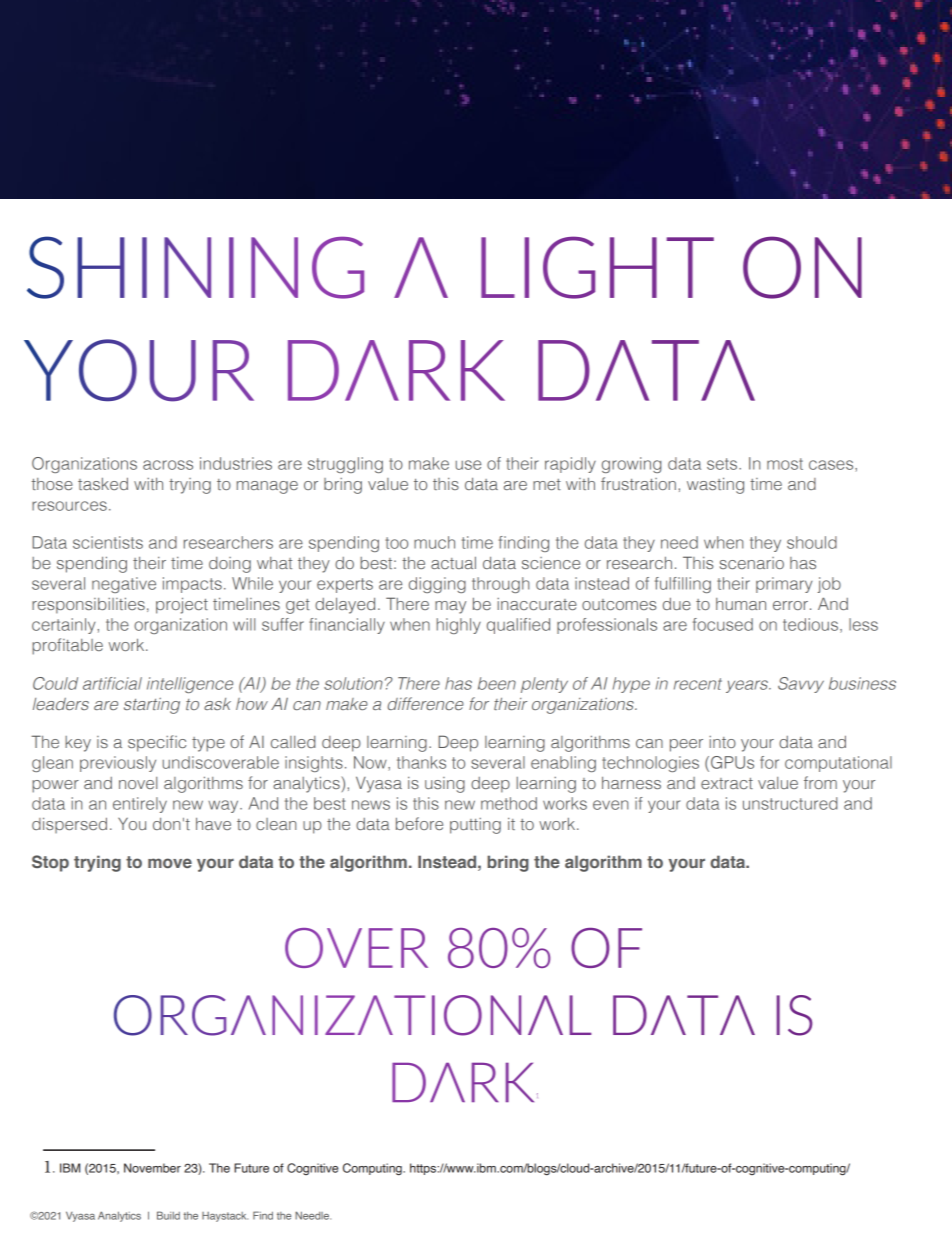 This document has width=952, height=1233. I want to click on unstructured, so click(790, 803).
